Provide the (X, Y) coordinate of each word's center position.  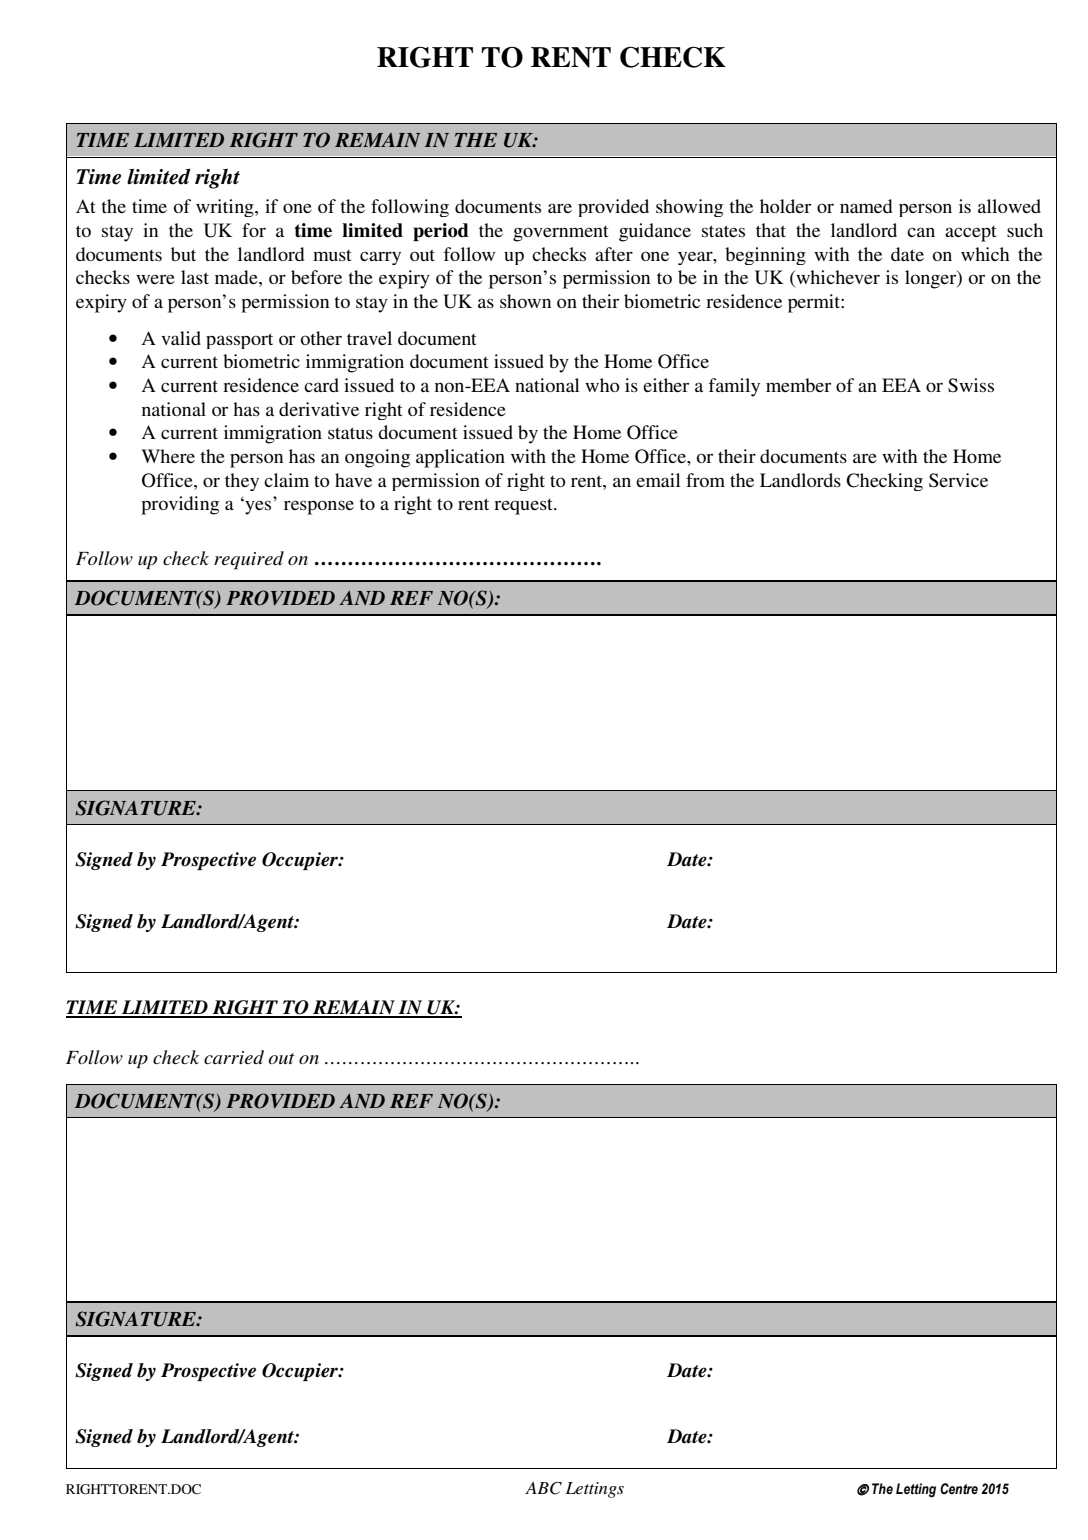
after (614, 254)
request (524, 507)
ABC (543, 1488)
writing (226, 208)
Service (958, 480)
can (921, 232)
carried (234, 1057)
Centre (959, 1489)
